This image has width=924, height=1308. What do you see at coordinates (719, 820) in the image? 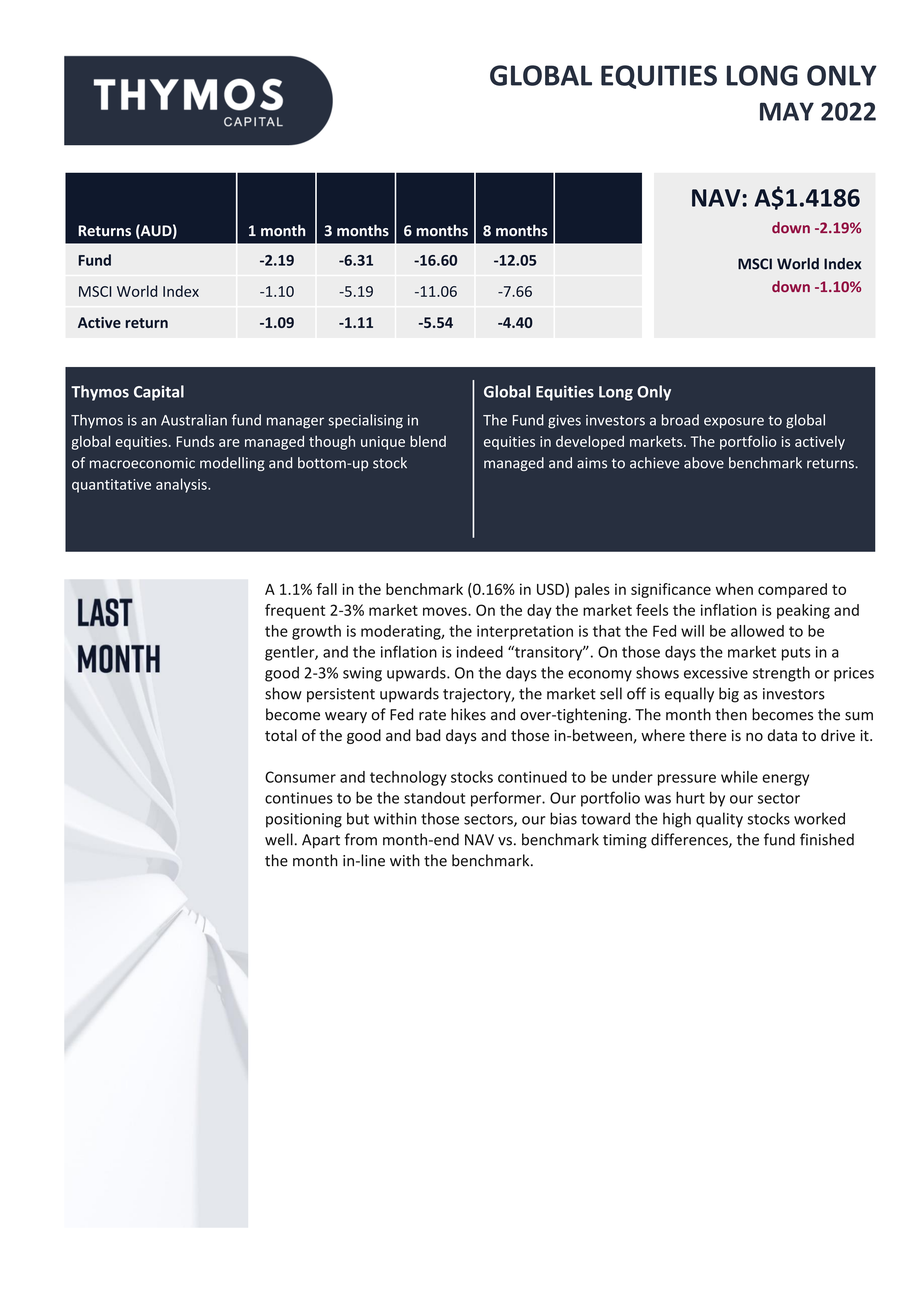
I see `quality` at bounding box center [719, 820].
